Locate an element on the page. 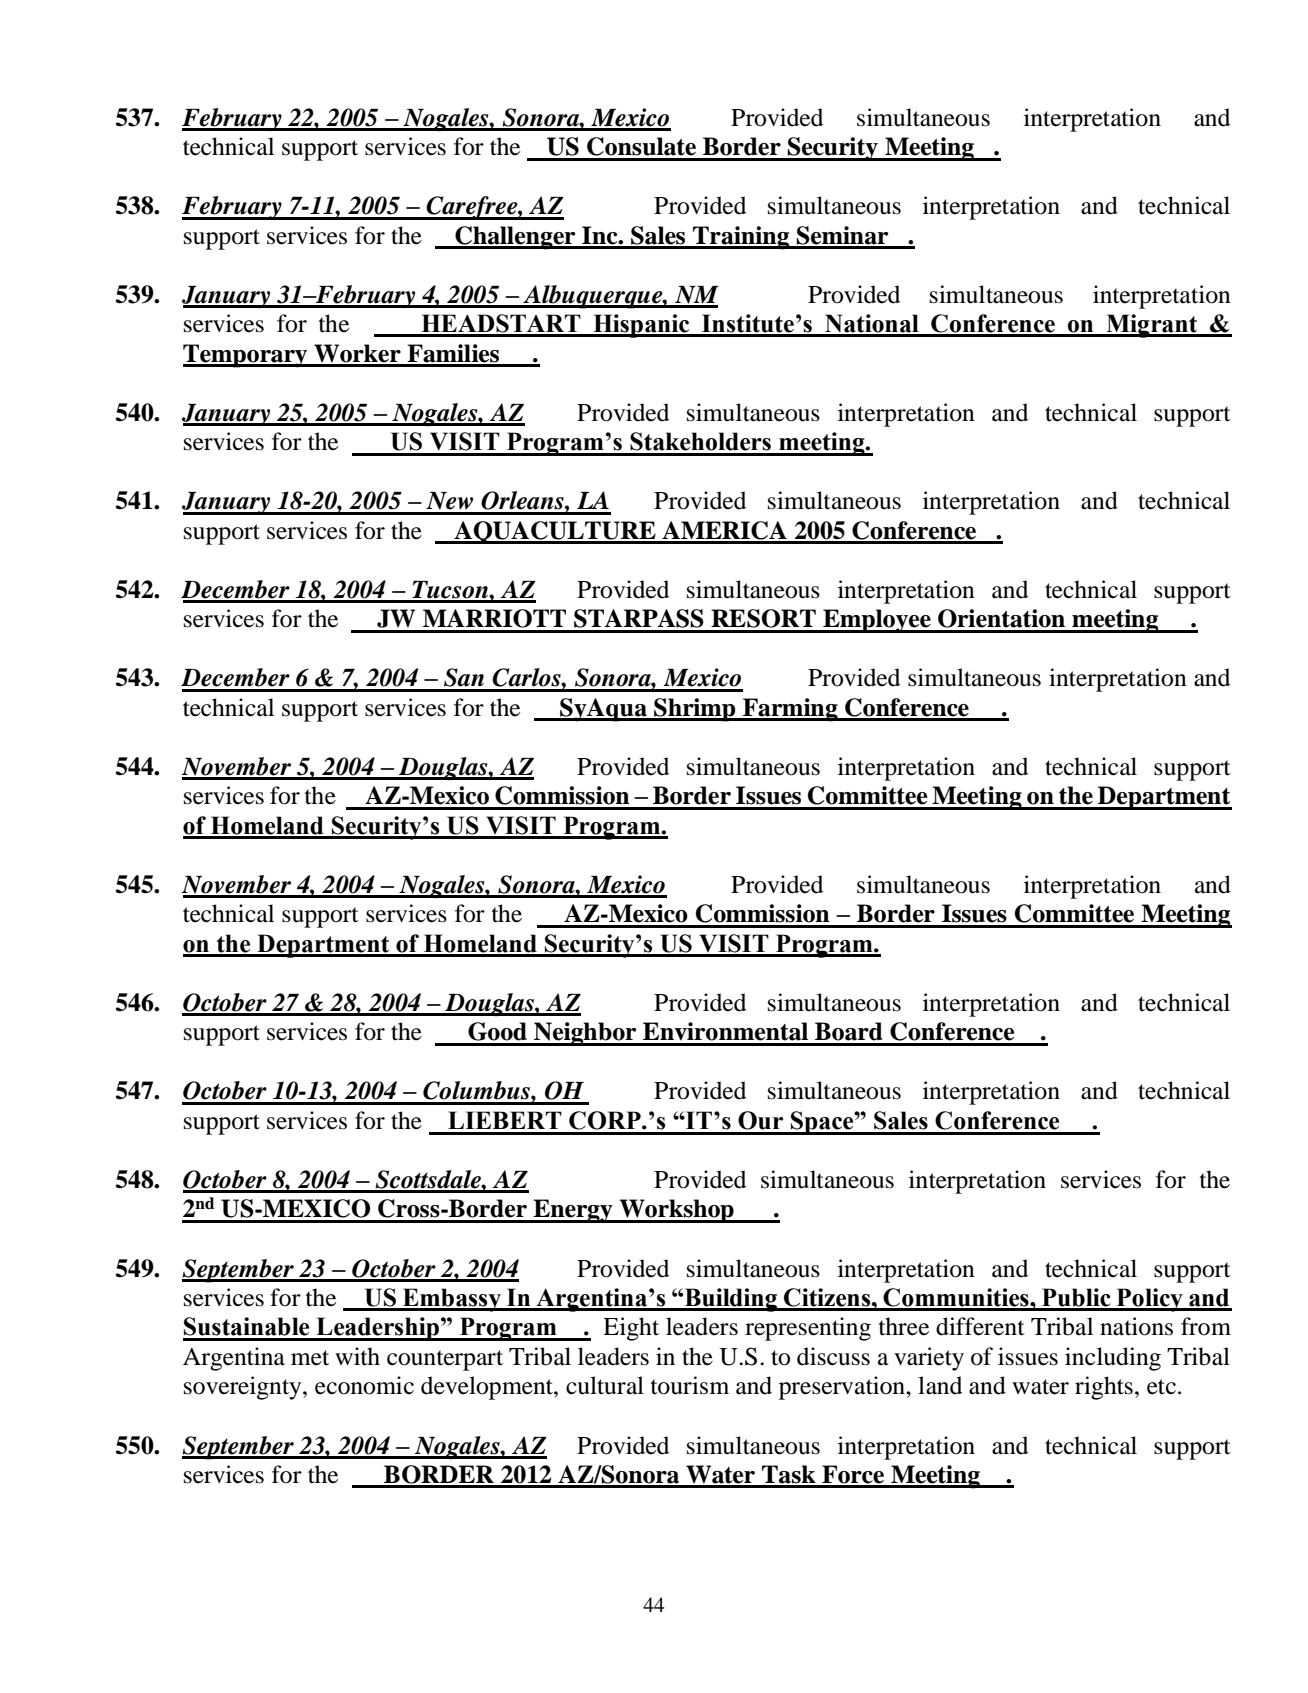  Policy is located at coordinates (1149, 1300).
